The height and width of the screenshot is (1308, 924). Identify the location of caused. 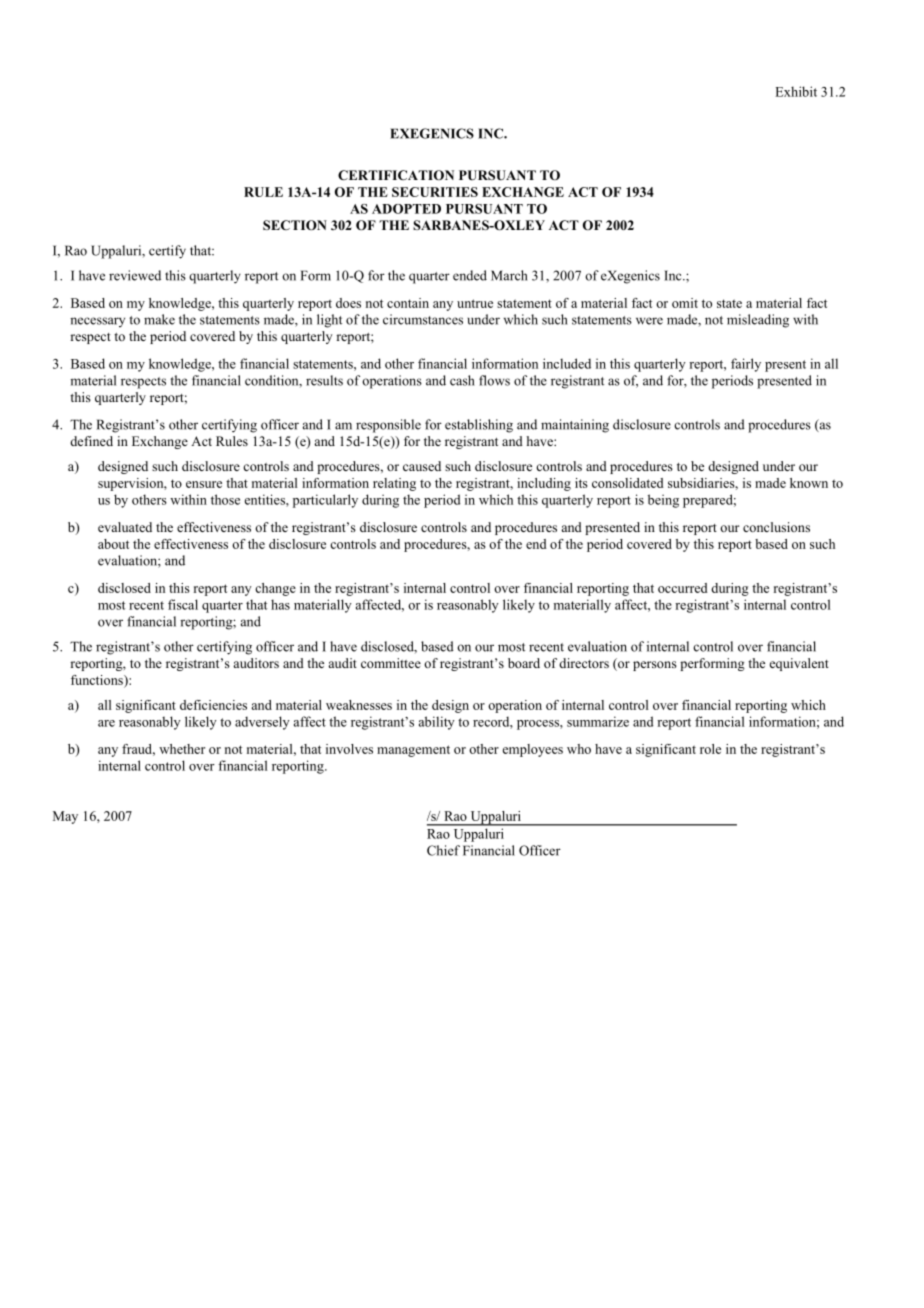
(422, 466).
